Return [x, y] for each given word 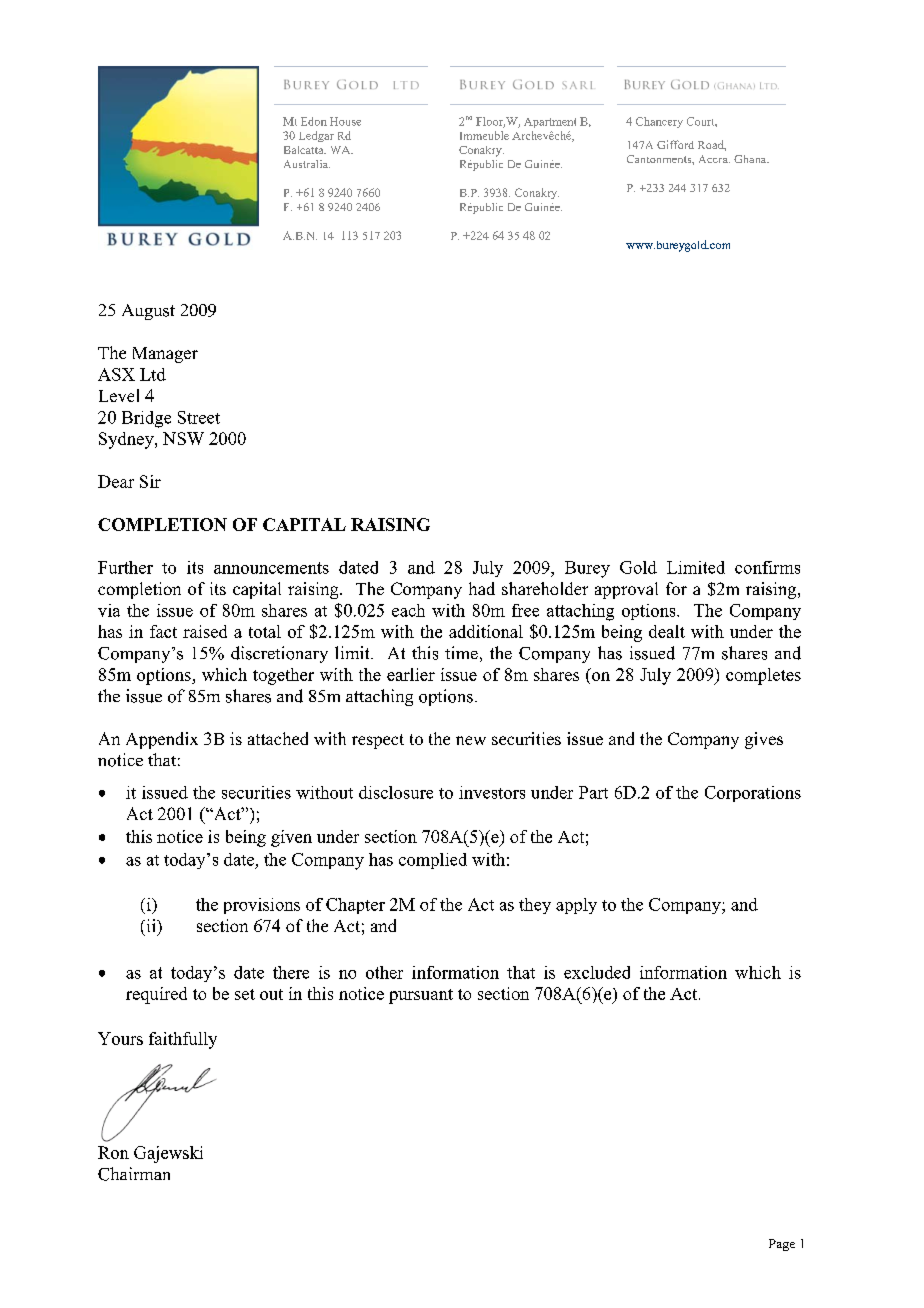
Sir [150, 481]
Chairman [134, 1174]
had [482, 588]
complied [433, 861]
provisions [262, 906]
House [345, 121]
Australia [307, 164]
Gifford [675, 144]
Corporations [753, 794]
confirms [767, 567]
